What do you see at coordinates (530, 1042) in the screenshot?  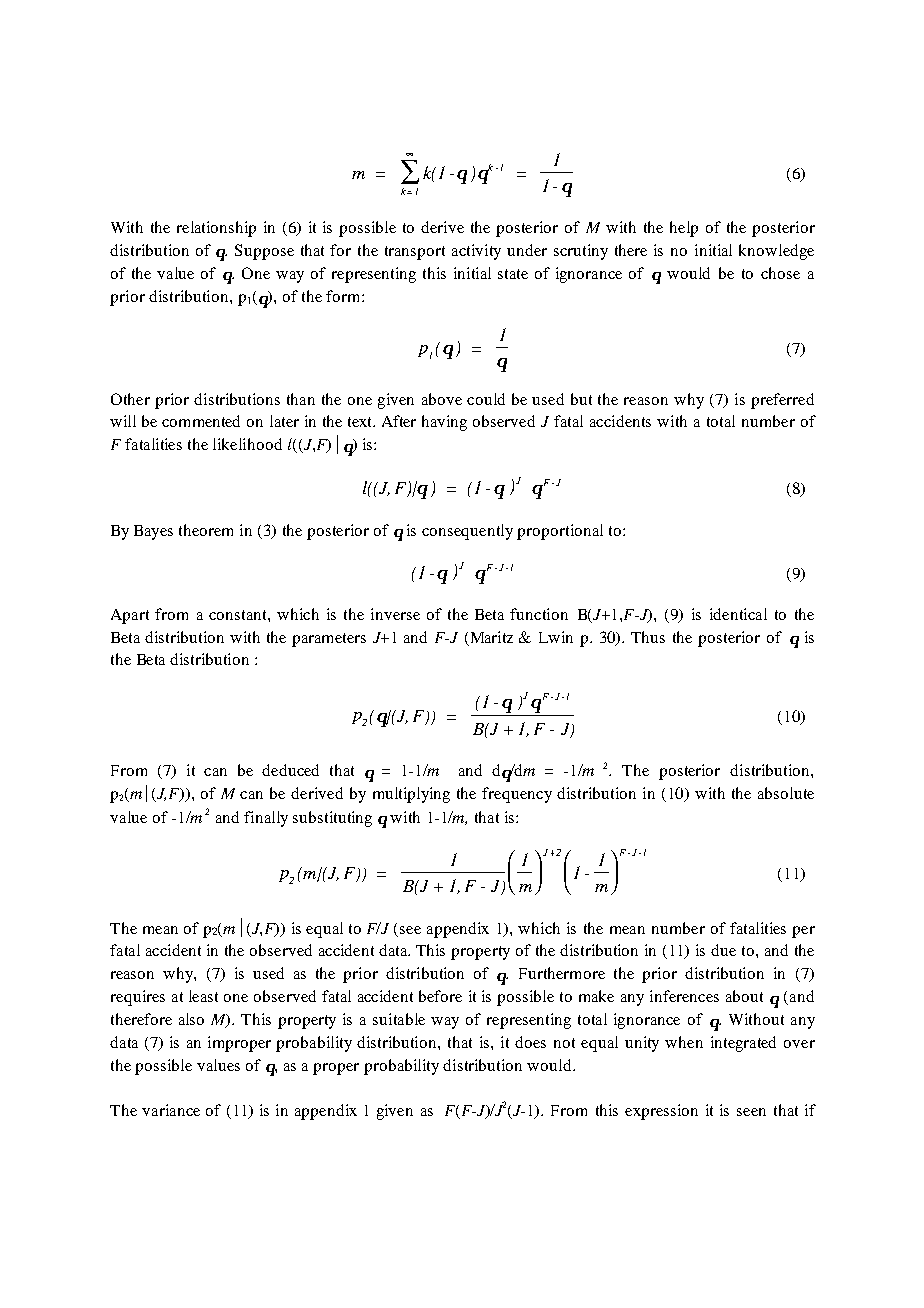 I see `does` at bounding box center [530, 1042].
